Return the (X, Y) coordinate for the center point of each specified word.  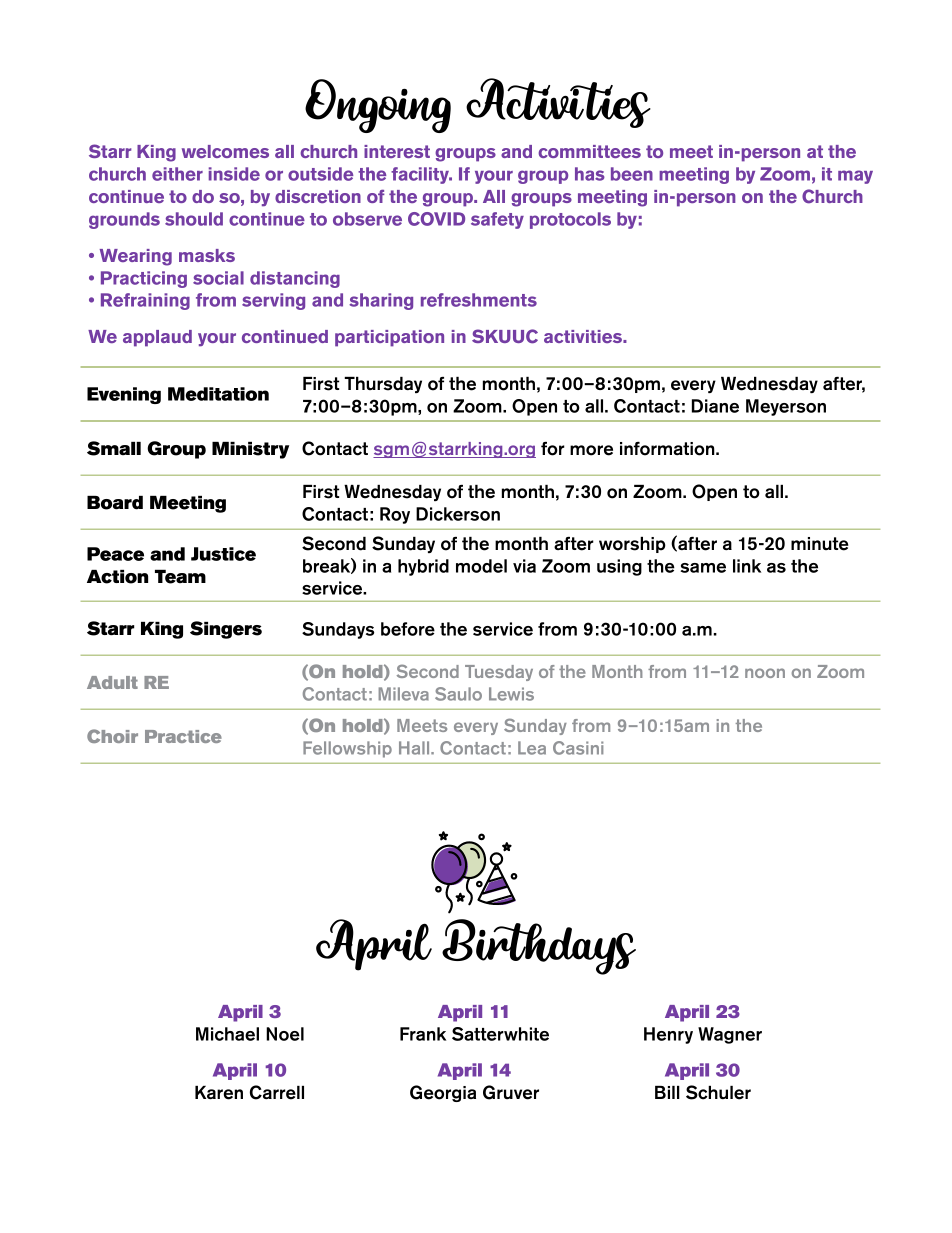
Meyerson (786, 407)
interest (397, 151)
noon (765, 673)
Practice (183, 736)
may (855, 177)
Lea (532, 748)
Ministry (250, 450)
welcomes (225, 151)
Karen (219, 1093)
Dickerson (458, 514)
